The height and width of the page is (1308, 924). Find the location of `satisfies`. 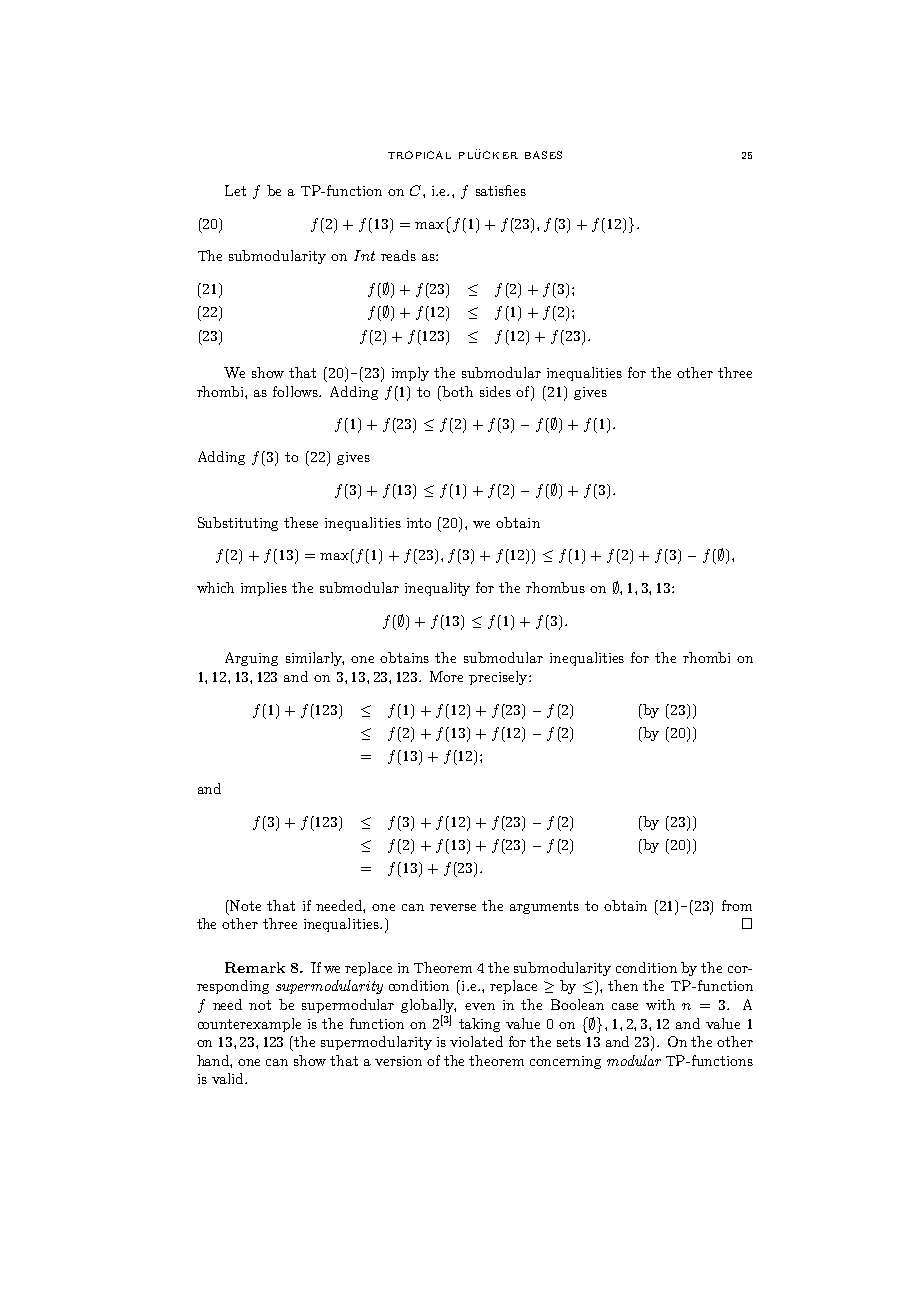

satisfies is located at coordinates (501, 190).
